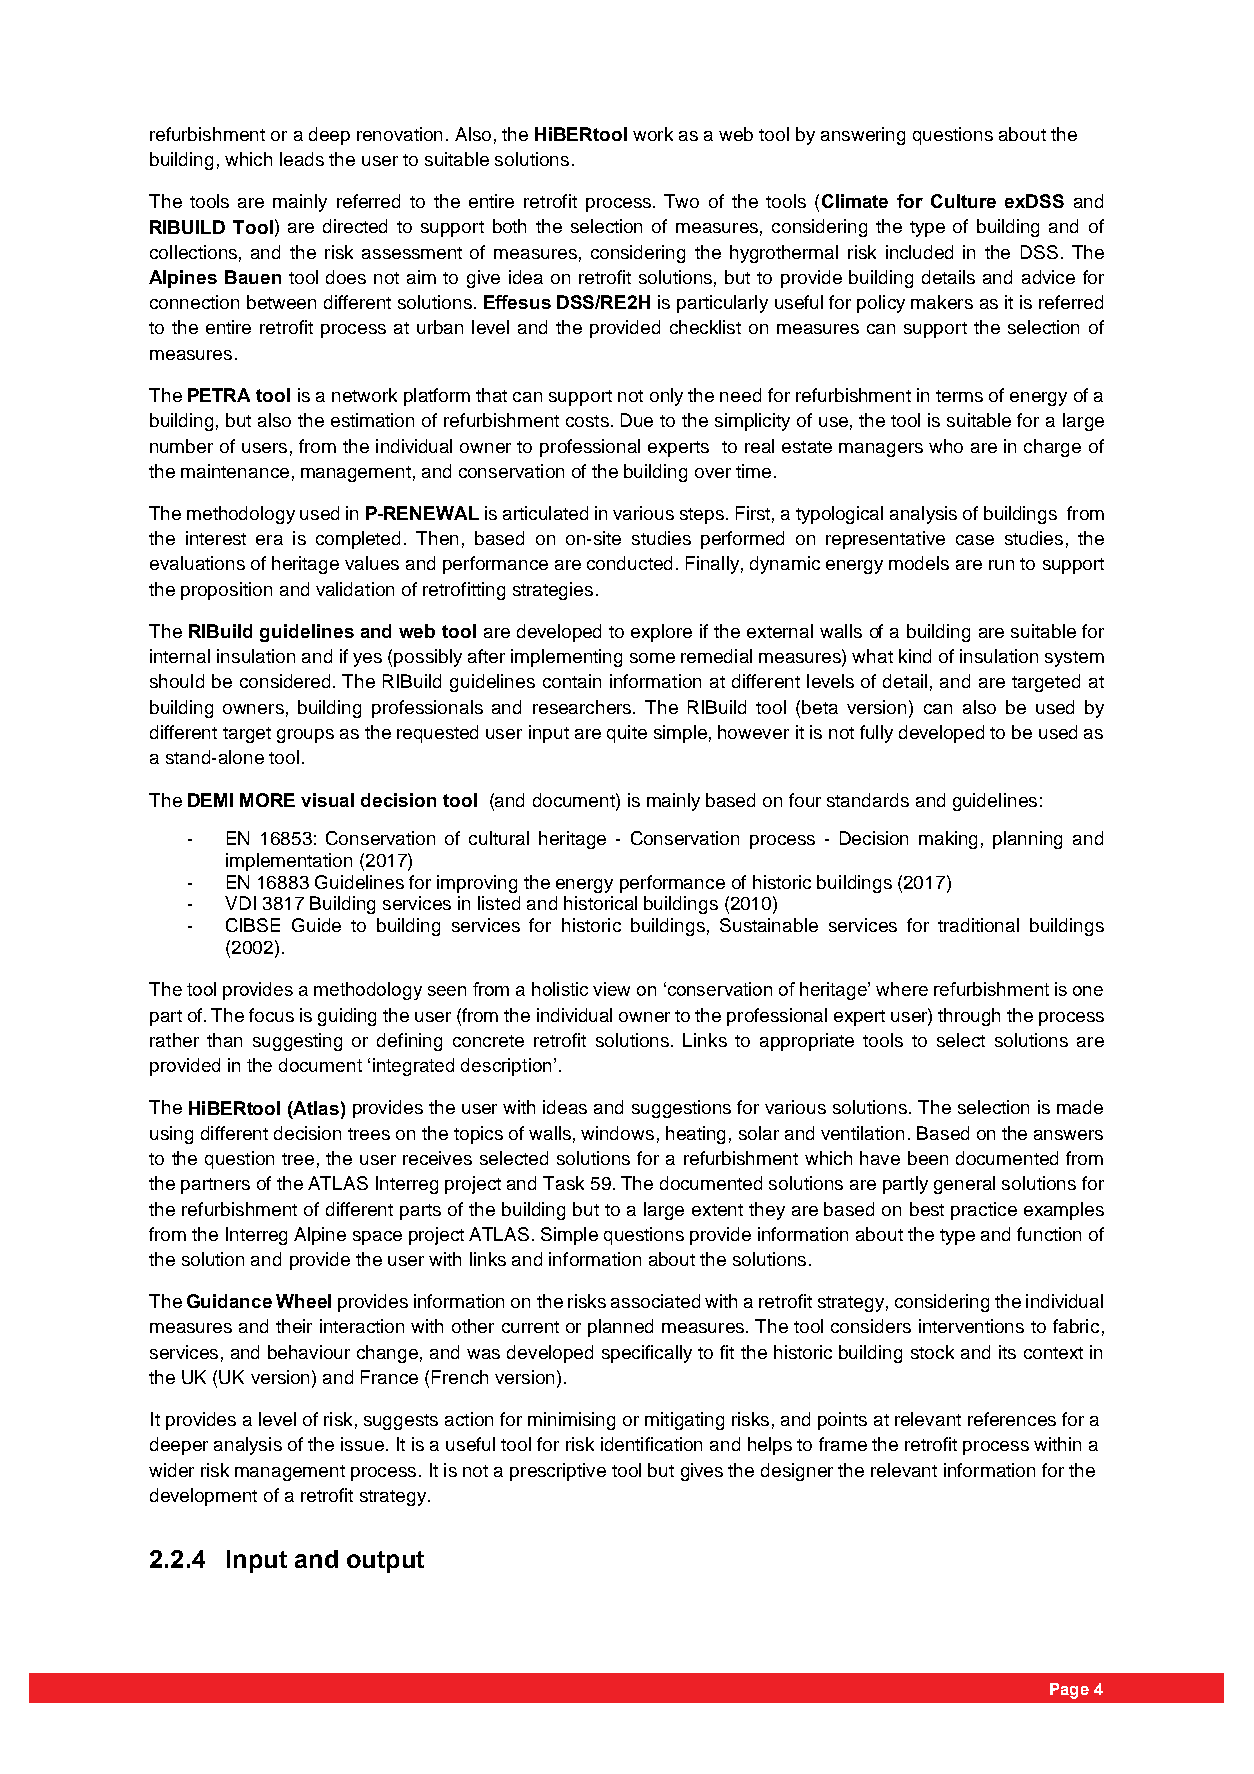 This image has width=1254, height=1774. Describe the element at coordinates (309, 1352) in the image. I see `behaviour` at that location.
